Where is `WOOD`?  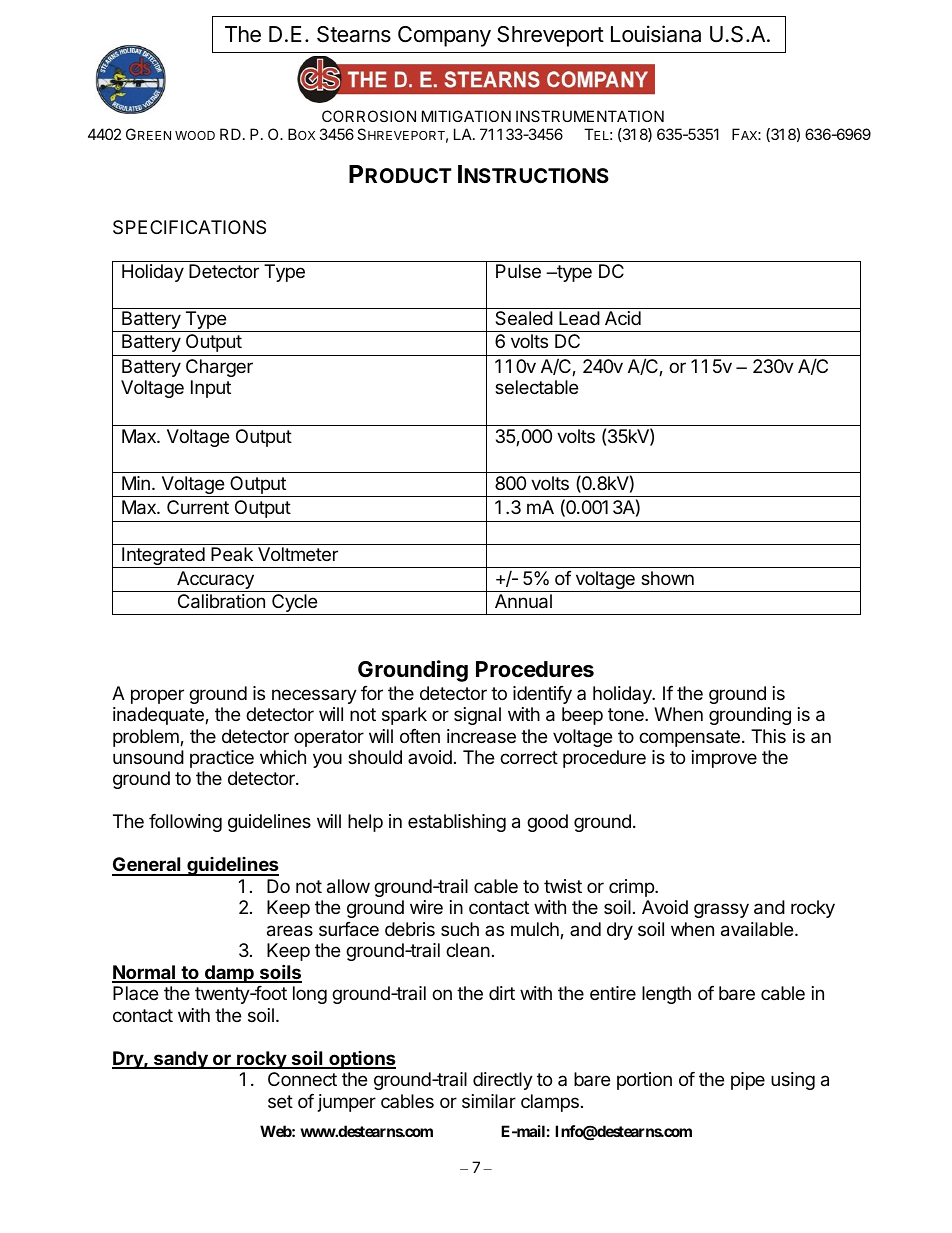
WOOD is located at coordinates (195, 135).
